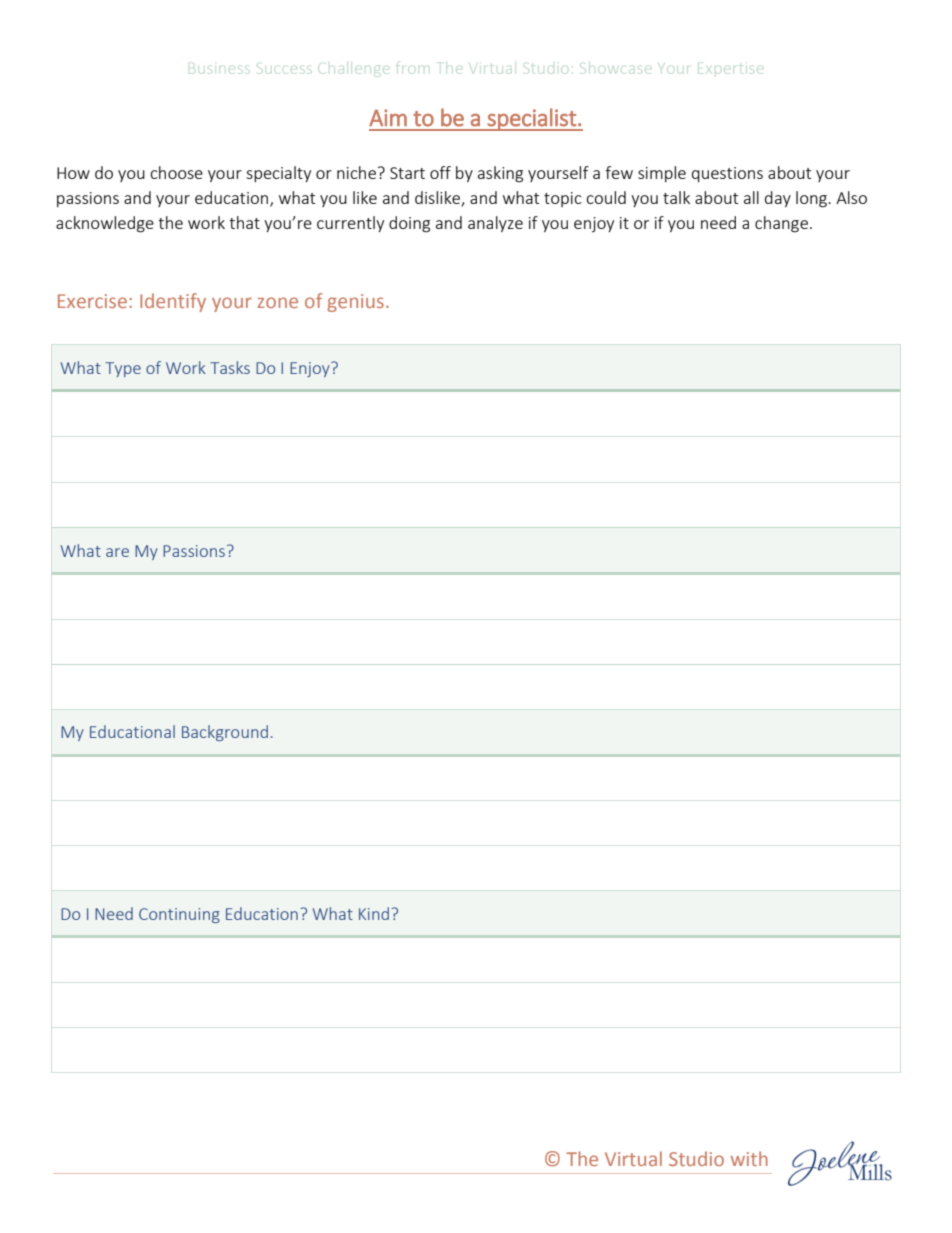 The image size is (952, 1233). Describe the element at coordinates (531, 119) in the screenshot. I see `specialist` at that location.
